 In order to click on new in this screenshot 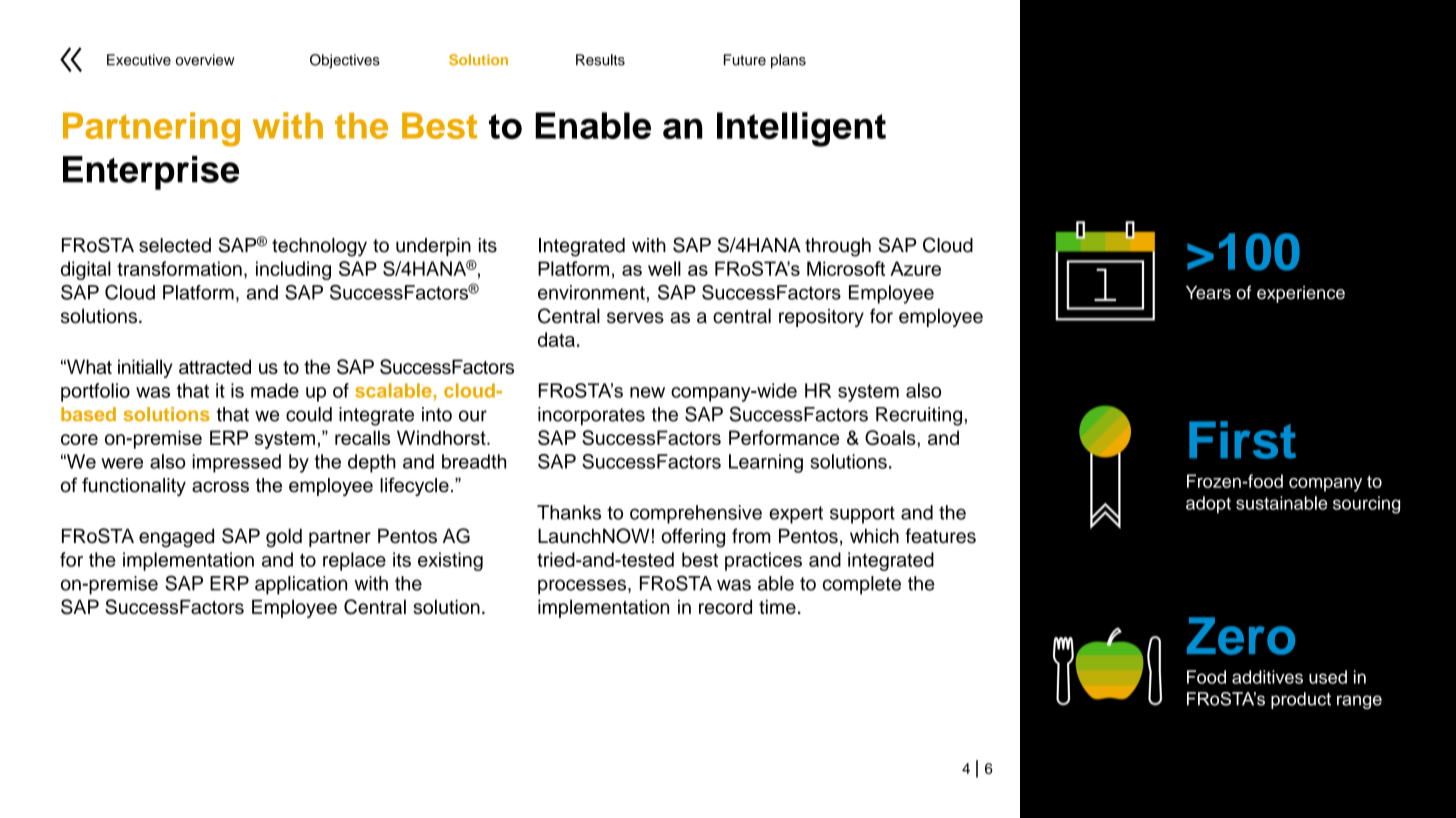, I will do `click(647, 392)`.
